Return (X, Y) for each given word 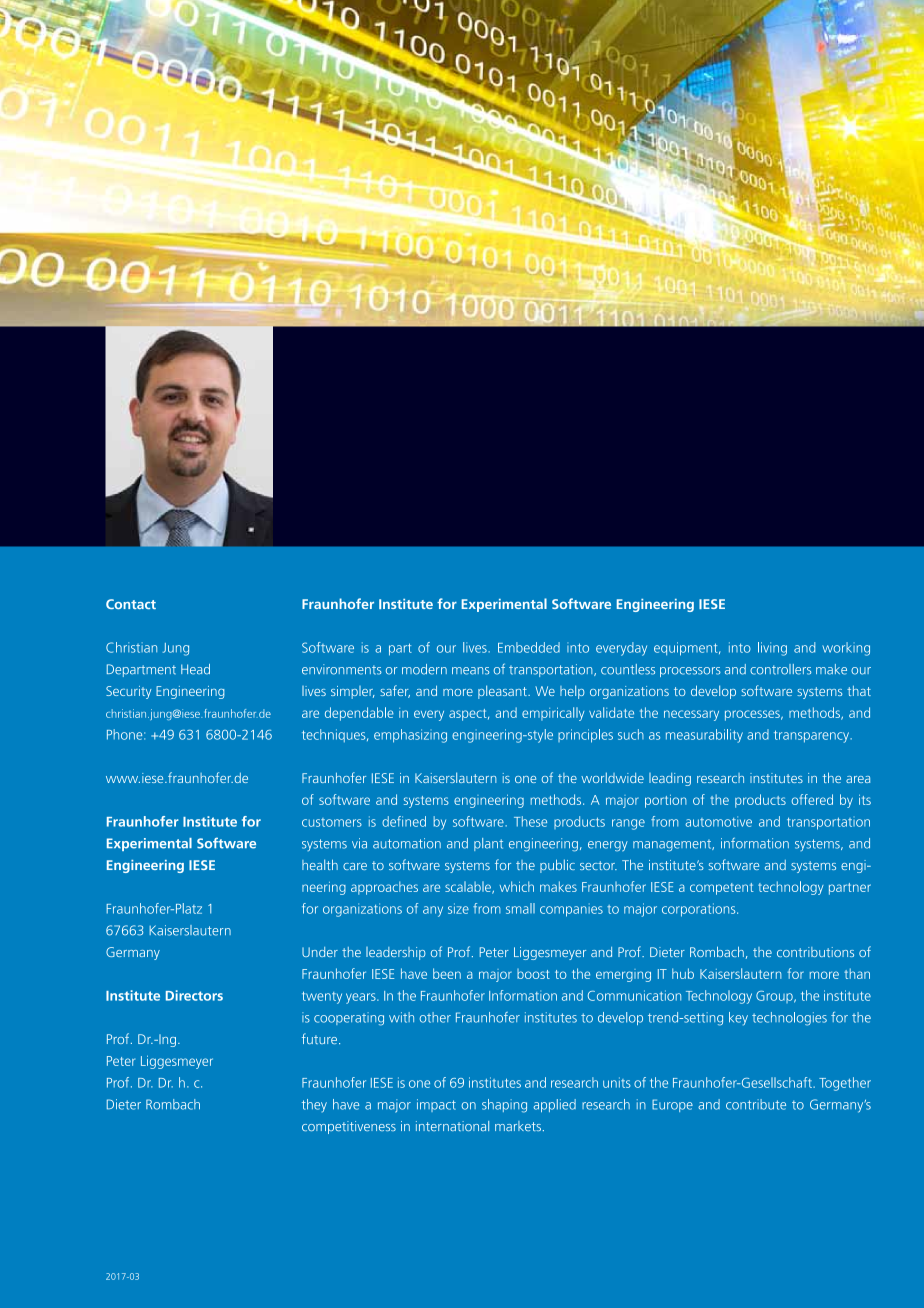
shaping (504, 1106)
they (314, 1106)
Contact (131, 604)
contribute (756, 1104)
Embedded (529, 647)
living (772, 649)
